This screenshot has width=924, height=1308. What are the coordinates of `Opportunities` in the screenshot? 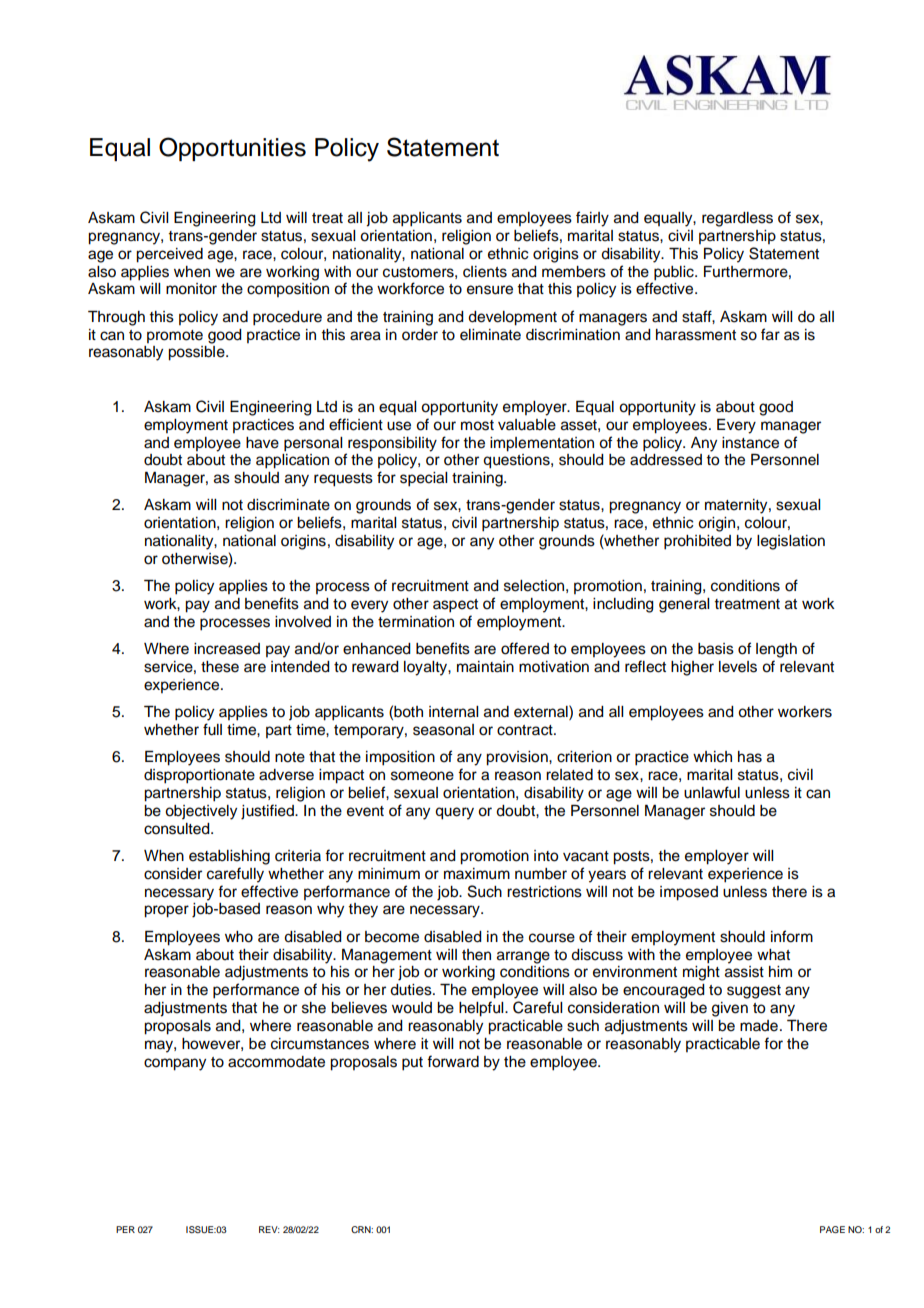 It's located at (232, 149).
